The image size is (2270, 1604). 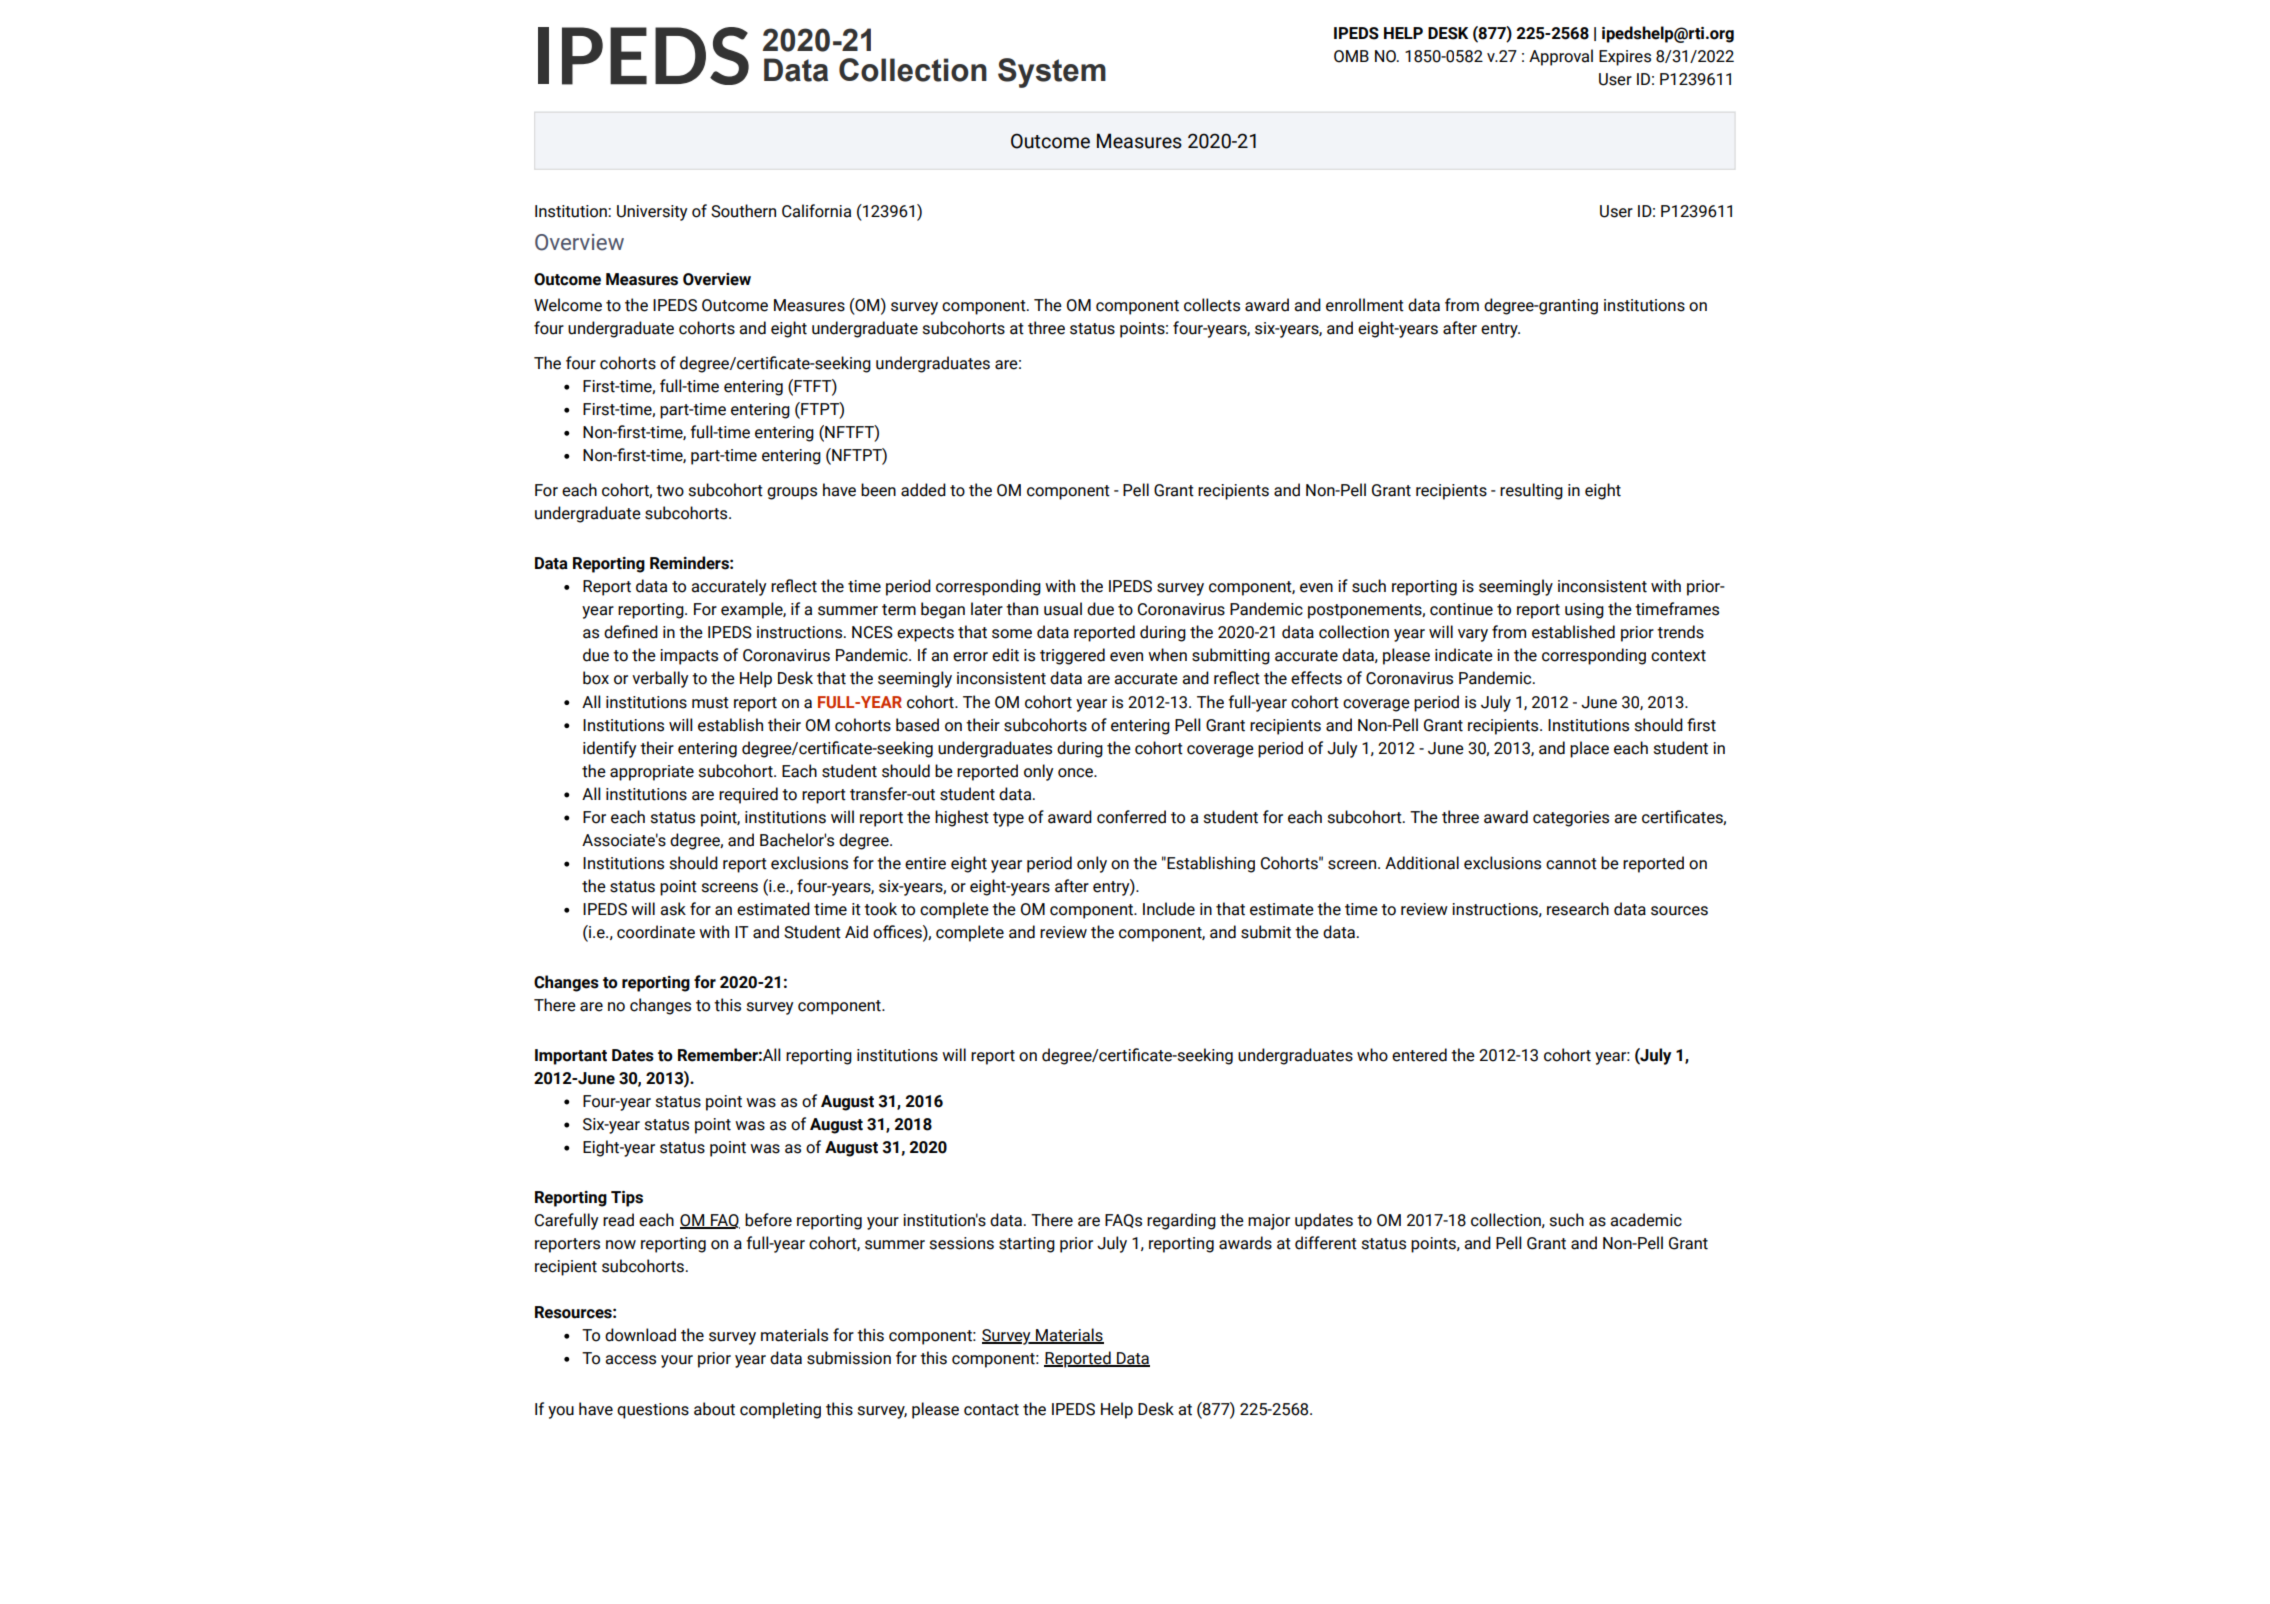 What do you see at coordinates (743, 211) in the page?
I see `Southern` at bounding box center [743, 211].
